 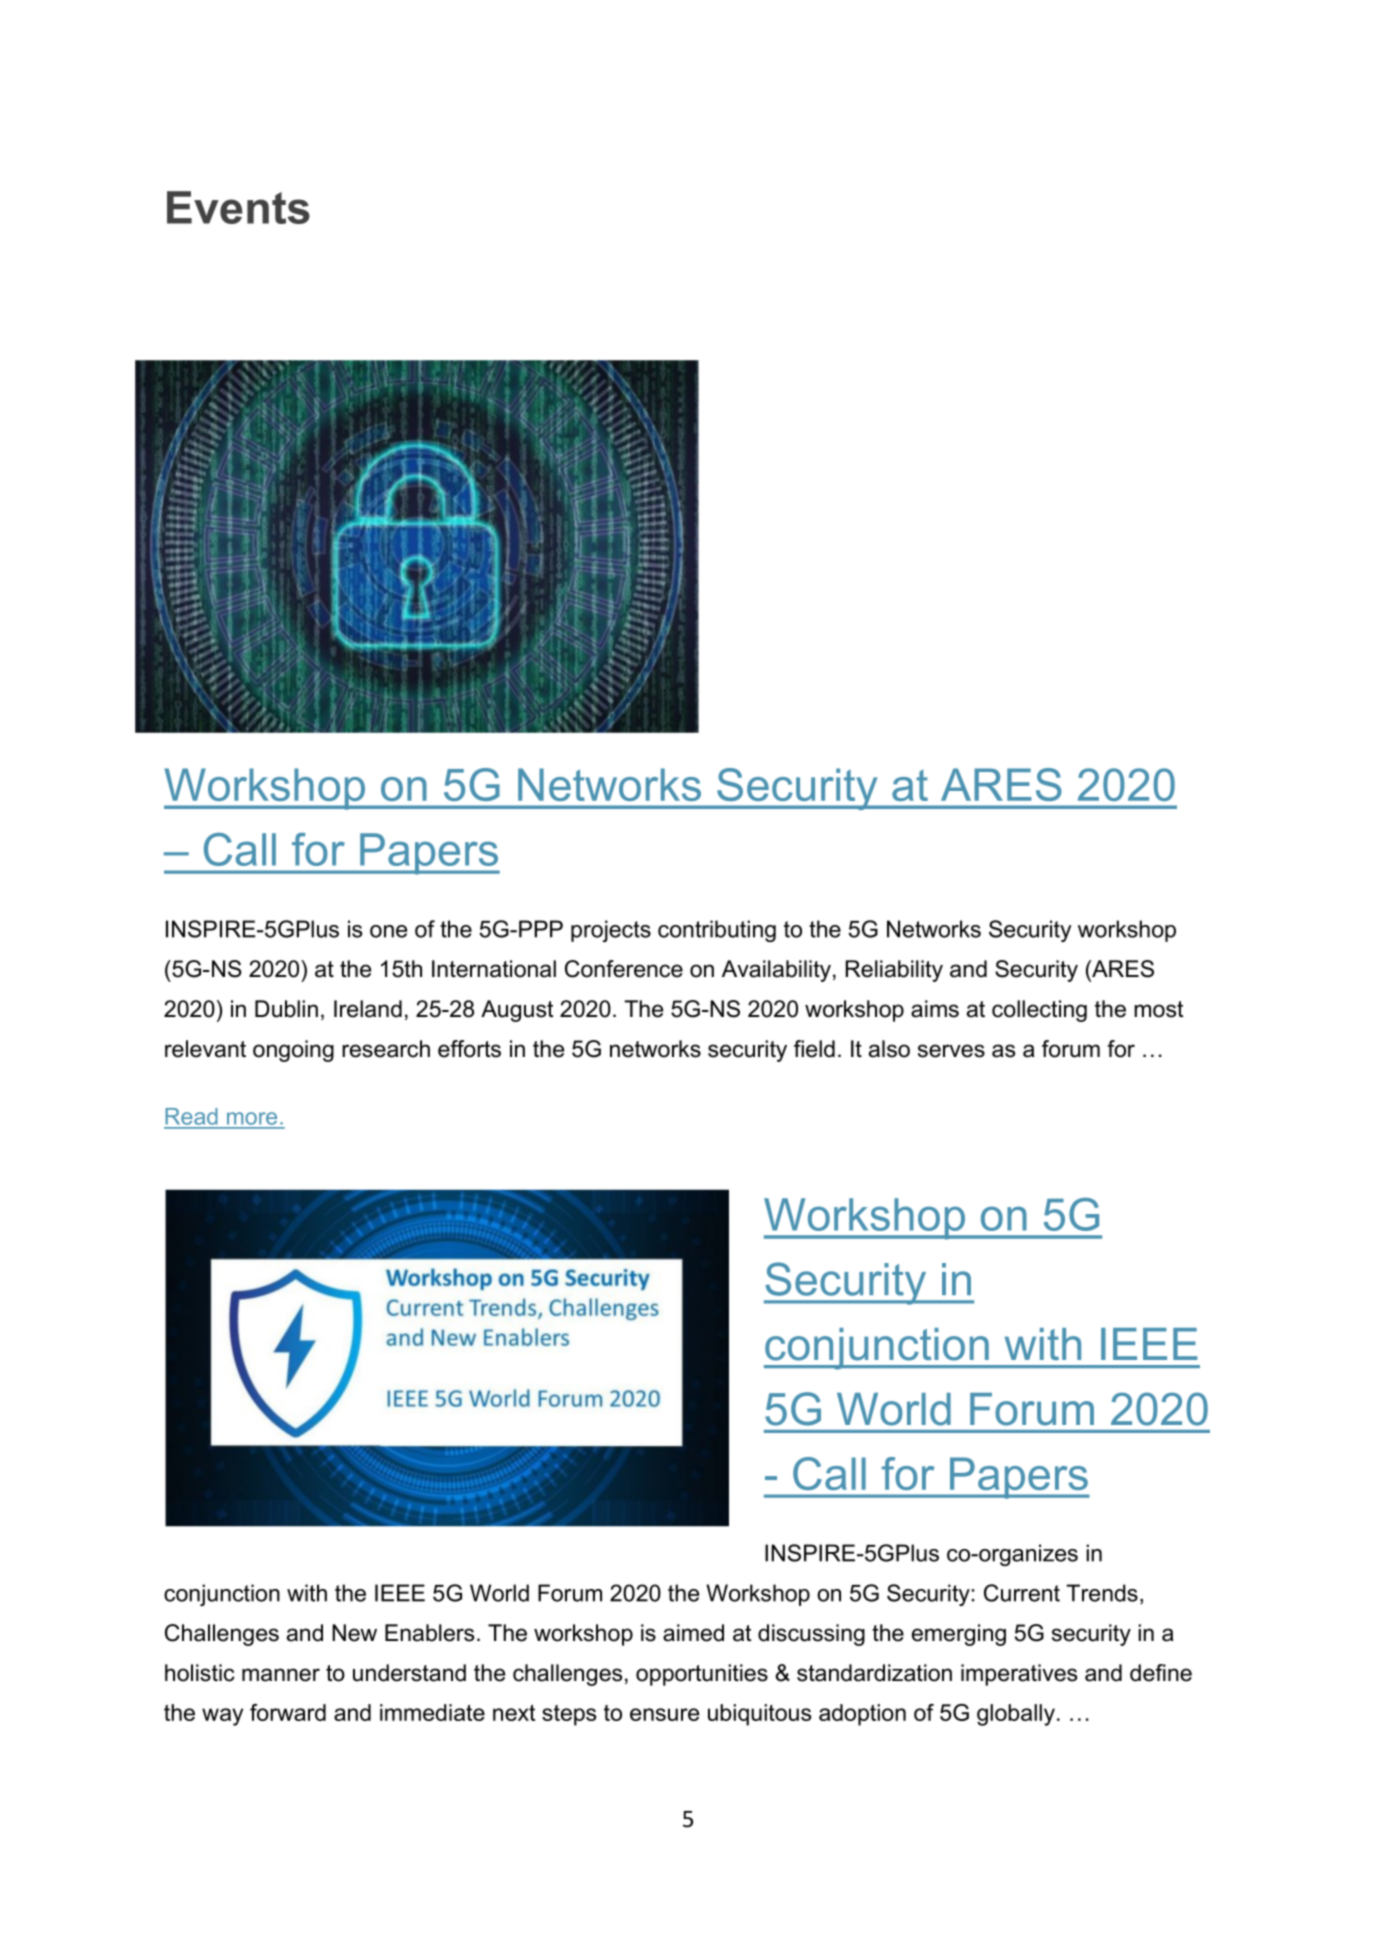 What do you see at coordinates (252, 1118) in the document?
I see `more` at bounding box center [252, 1118].
